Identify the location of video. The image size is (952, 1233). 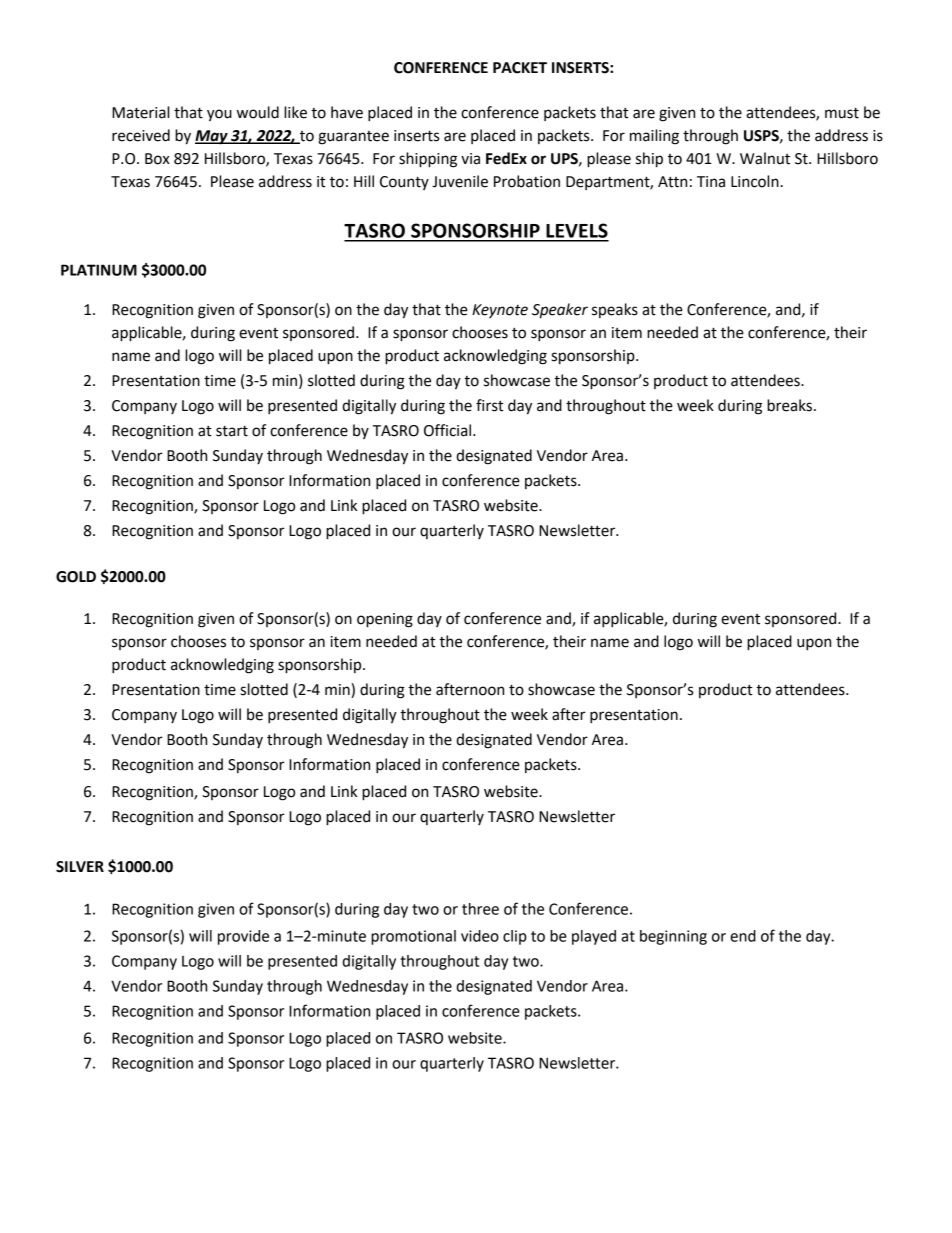
(480, 936).
